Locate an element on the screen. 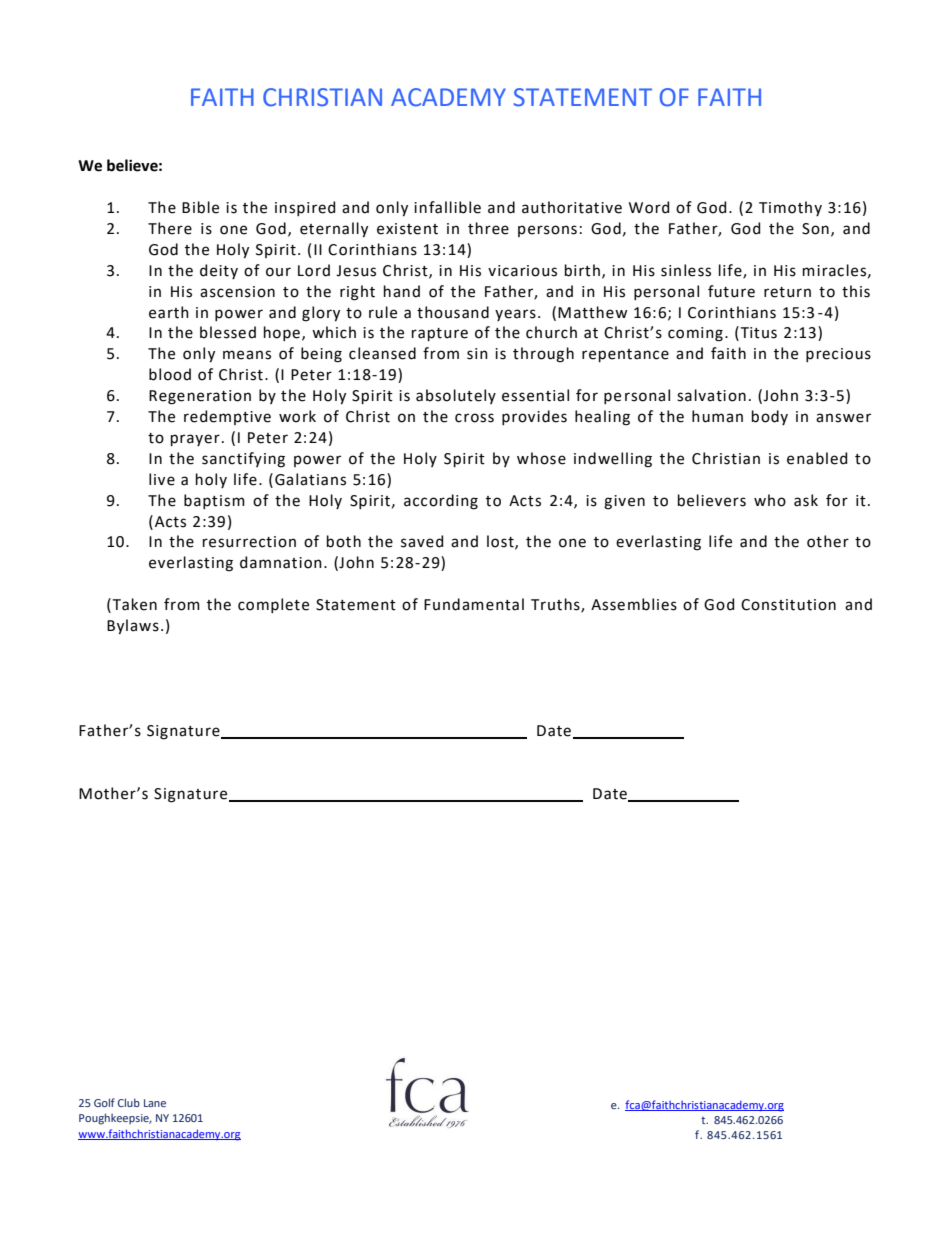  cross is located at coordinates (474, 418).
